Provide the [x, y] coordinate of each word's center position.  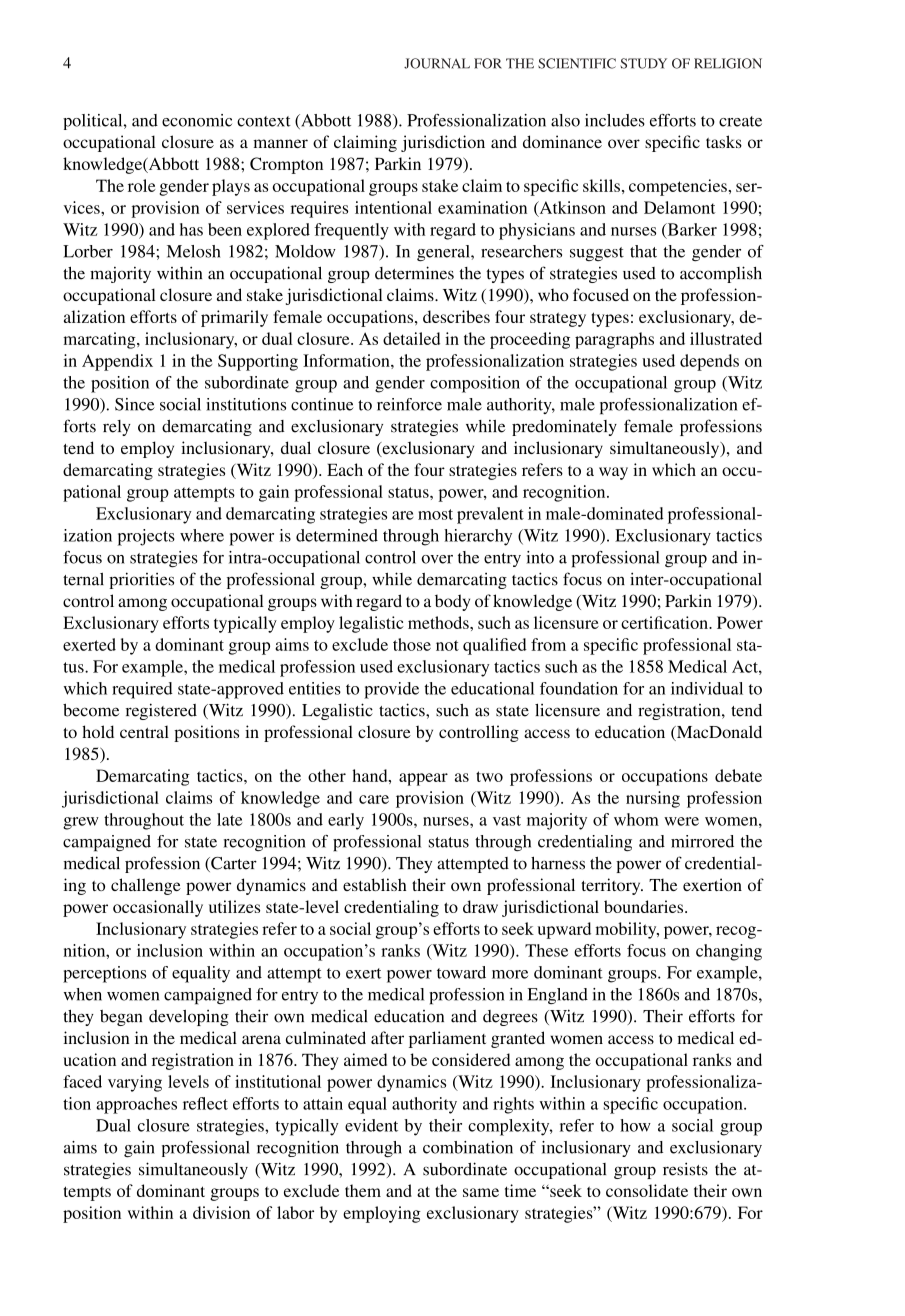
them [363, 1190]
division [221, 1212]
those [412, 644]
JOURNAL [437, 63]
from [548, 644]
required [142, 690]
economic [197, 120]
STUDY [643, 63]
